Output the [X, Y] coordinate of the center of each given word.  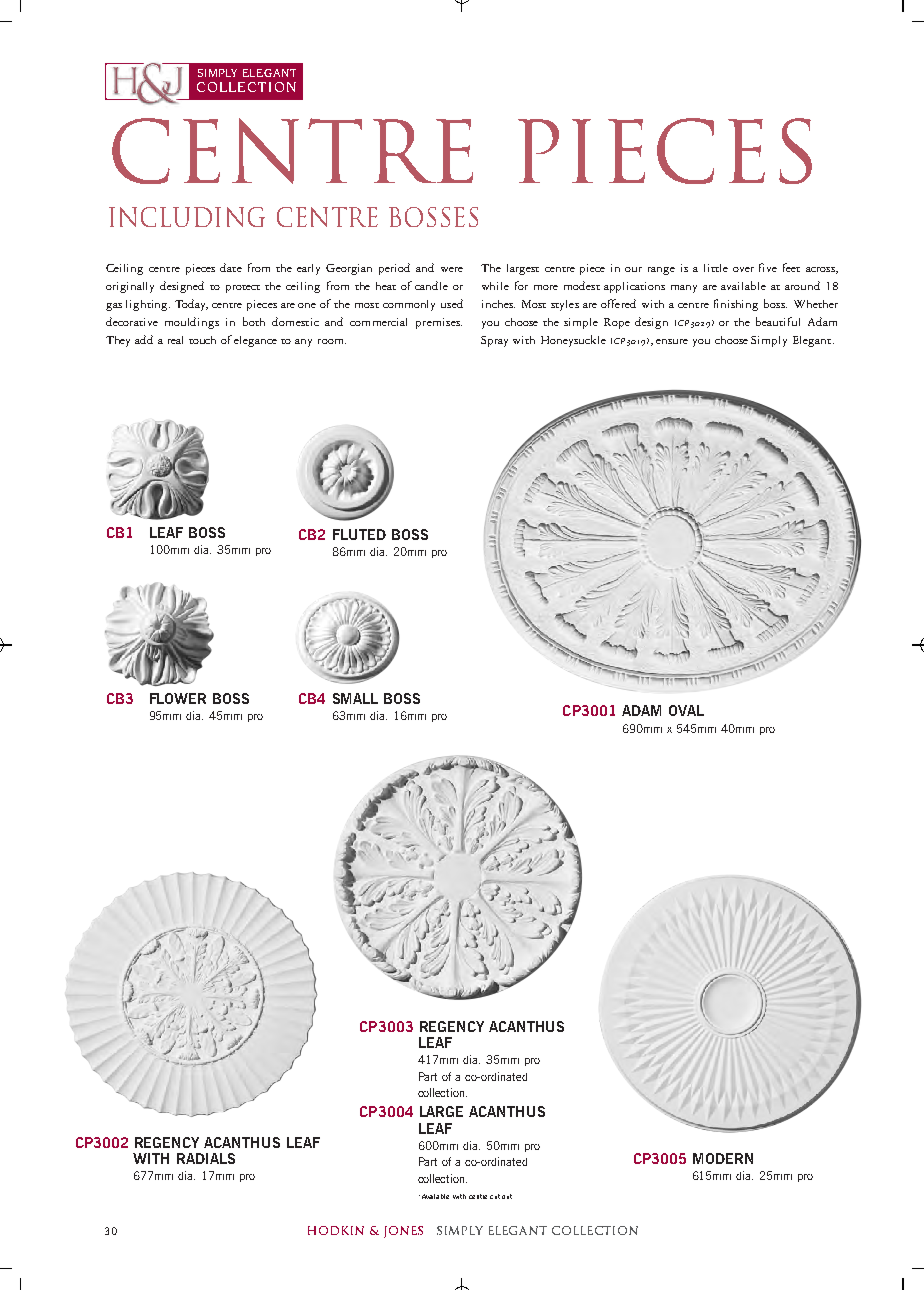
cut [495, 1196]
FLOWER [178, 698]
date [231, 267]
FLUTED [359, 534]
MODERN [723, 1158]
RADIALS [206, 1158]
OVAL [686, 710]
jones [403, 1232]
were [452, 269]
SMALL [355, 698]
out [507, 1196]
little [716, 268]
